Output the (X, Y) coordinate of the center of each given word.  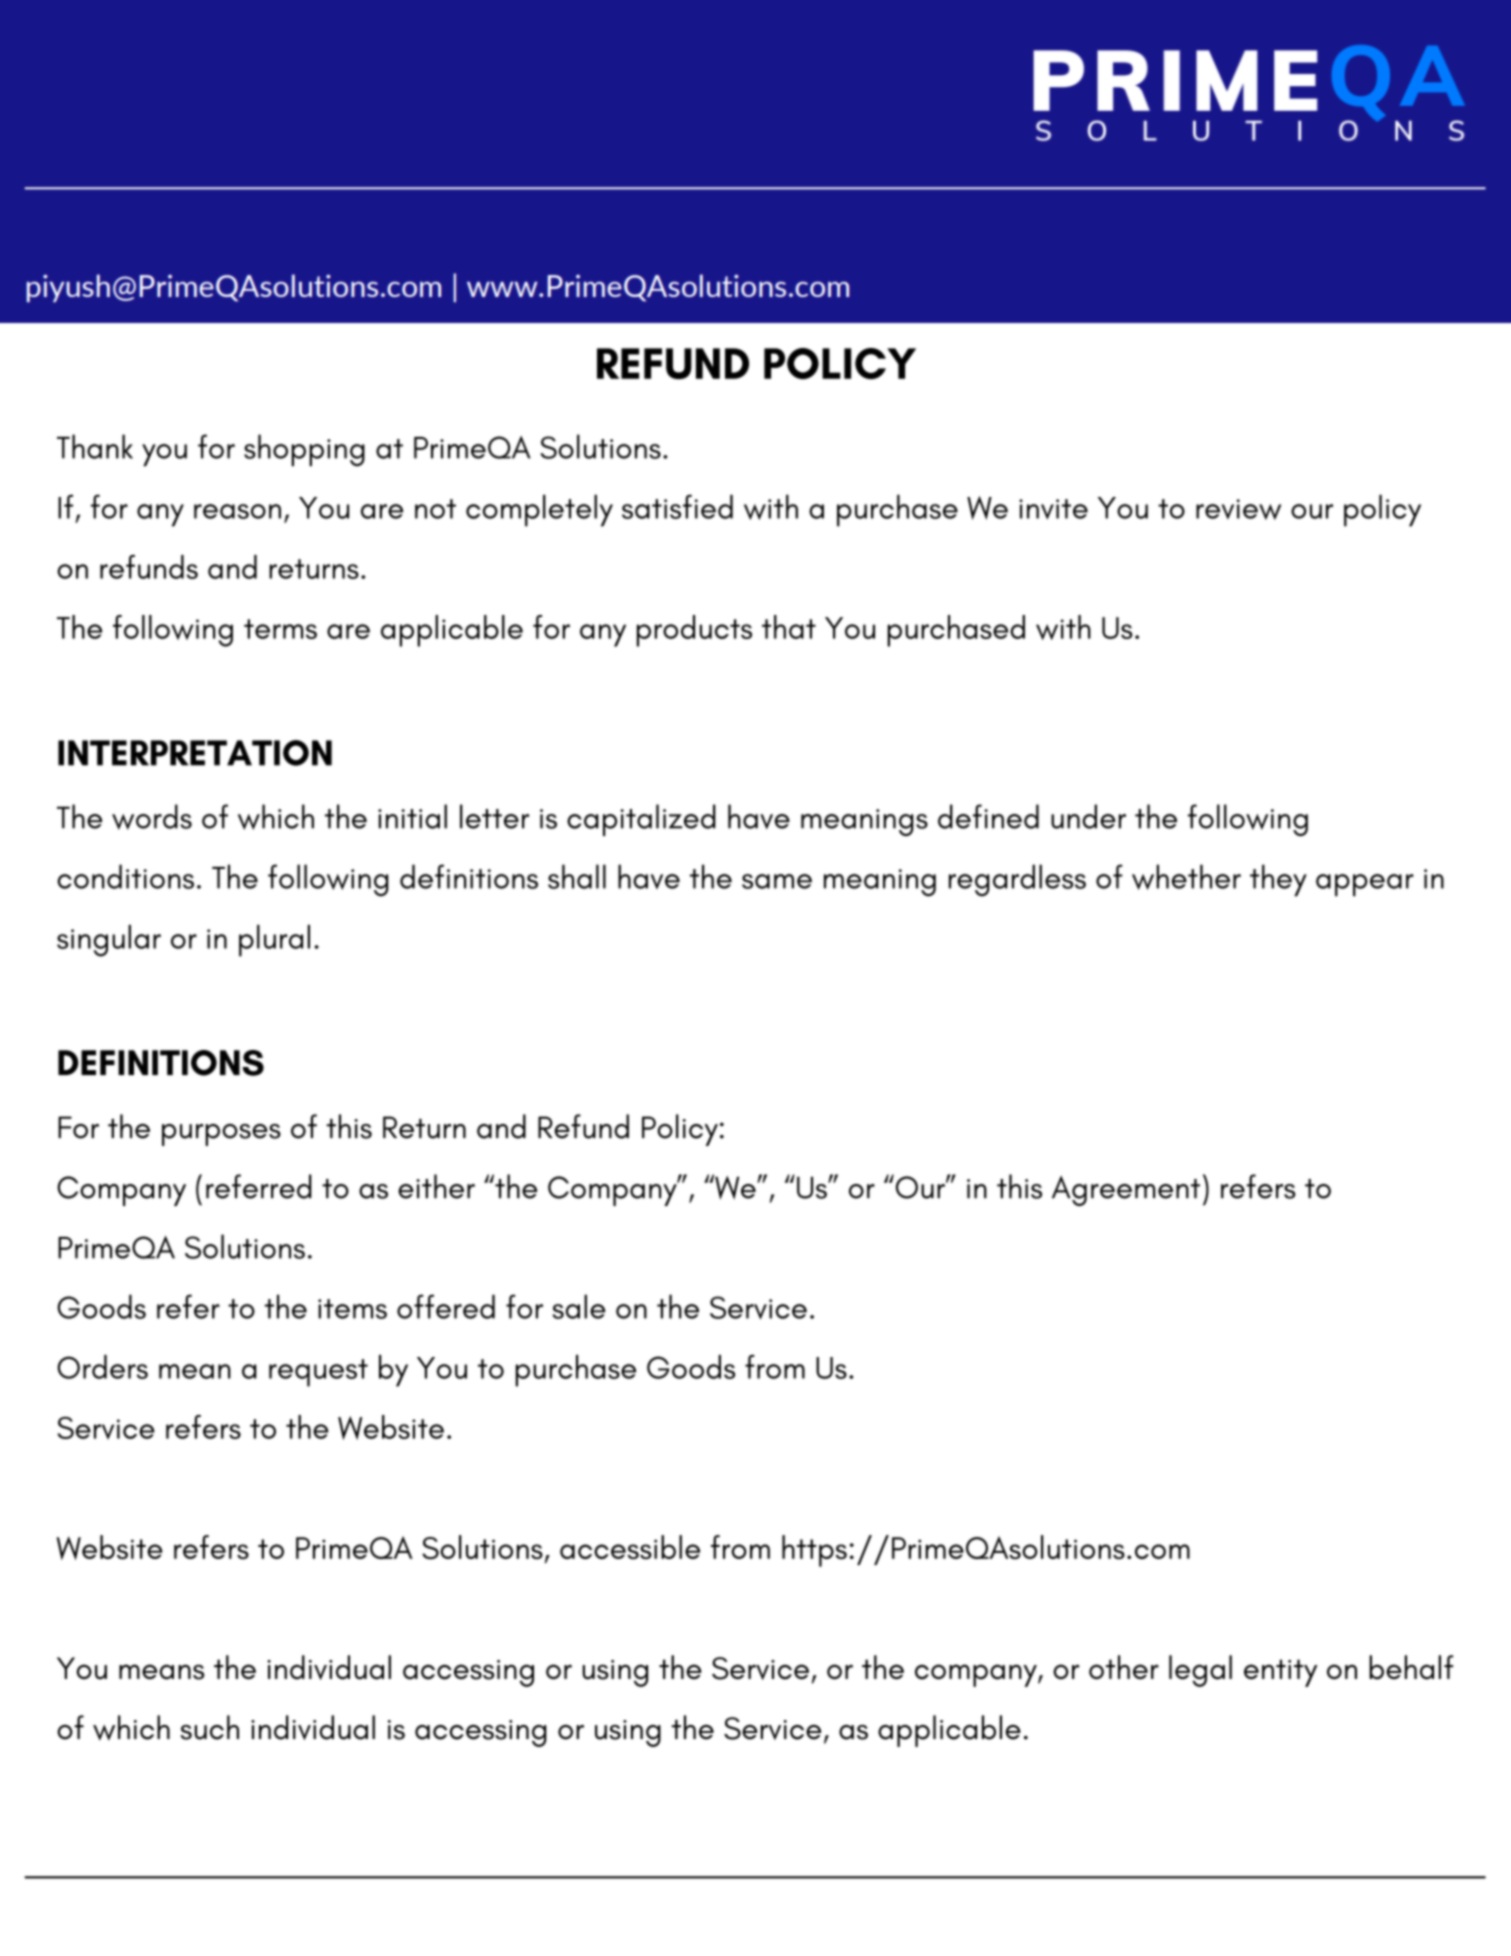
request (318, 1373)
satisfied (677, 506)
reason (237, 511)
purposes (221, 1135)
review (1238, 509)
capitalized (641, 820)
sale (579, 1306)
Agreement (1126, 1191)
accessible (630, 1547)
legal (1200, 1671)
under (1088, 816)
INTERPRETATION (195, 753)
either (436, 1186)
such (209, 1727)
